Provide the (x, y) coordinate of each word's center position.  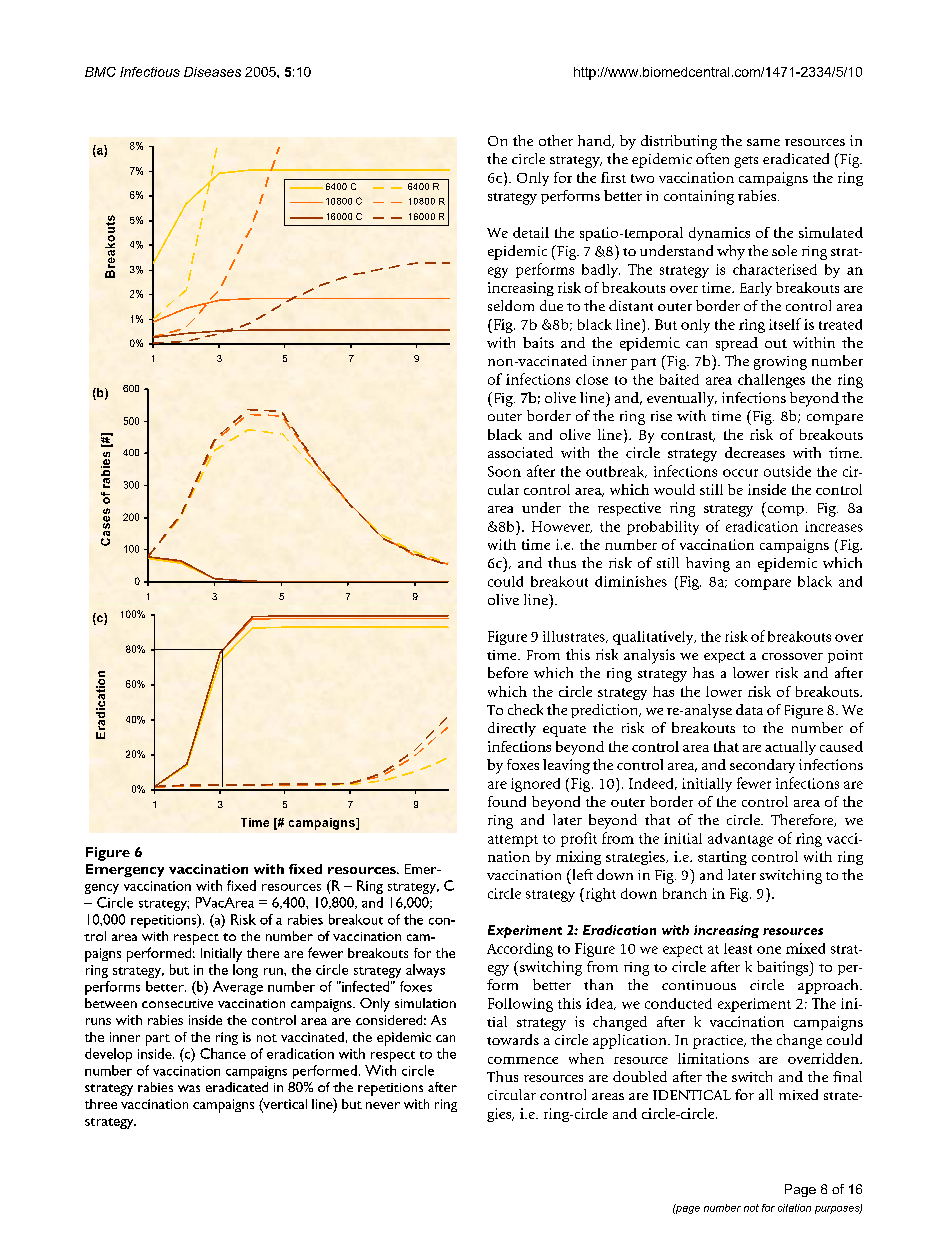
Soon (504, 471)
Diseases (212, 72)
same (763, 142)
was (189, 1088)
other (556, 140)
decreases (755, 452)
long (245, 971)
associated (520, 452)
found (507, 801)
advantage (740, 840)
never (383, 1105)
